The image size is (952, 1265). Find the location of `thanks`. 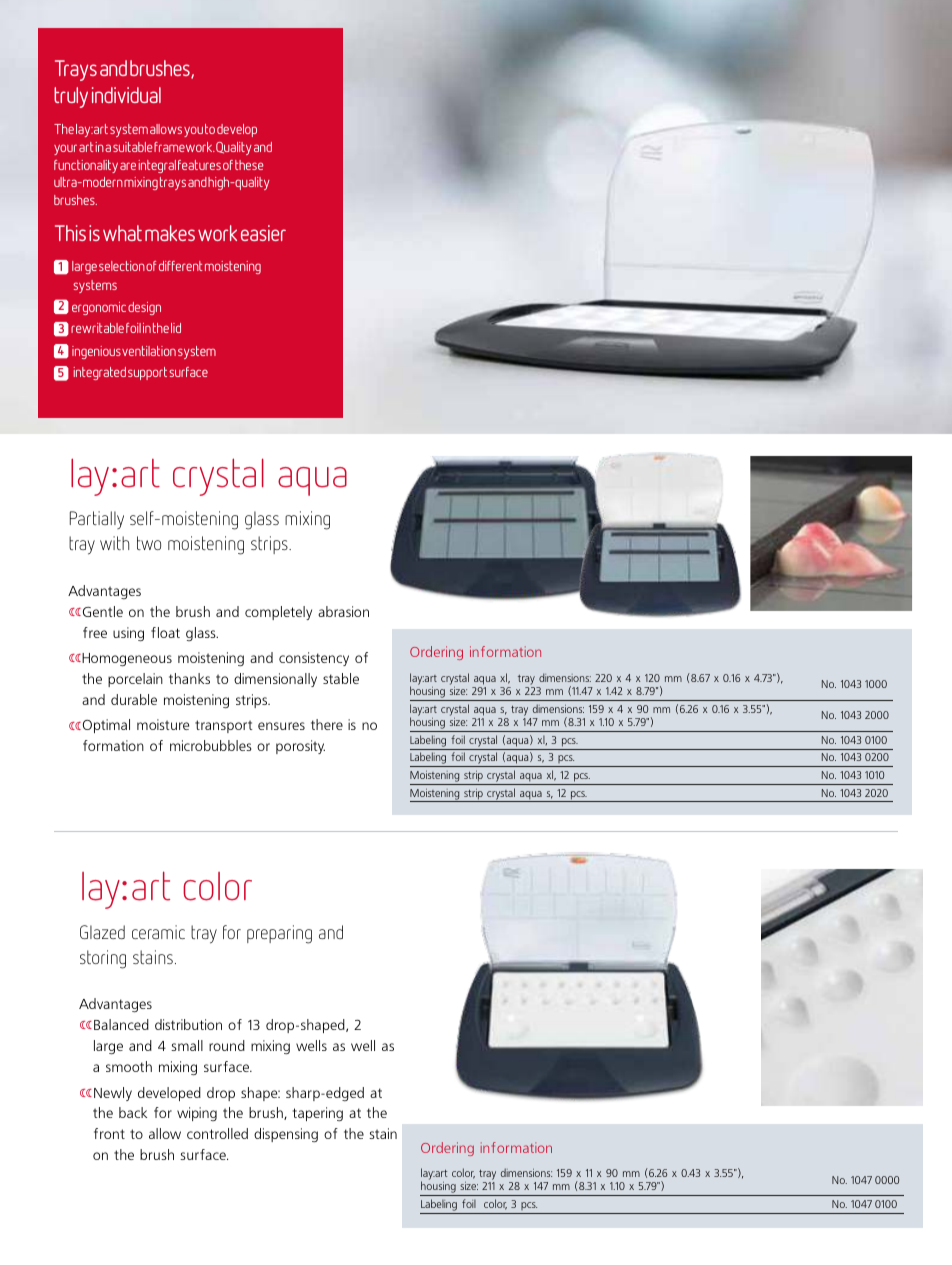

thanks is located at coordinates (189, 678).
